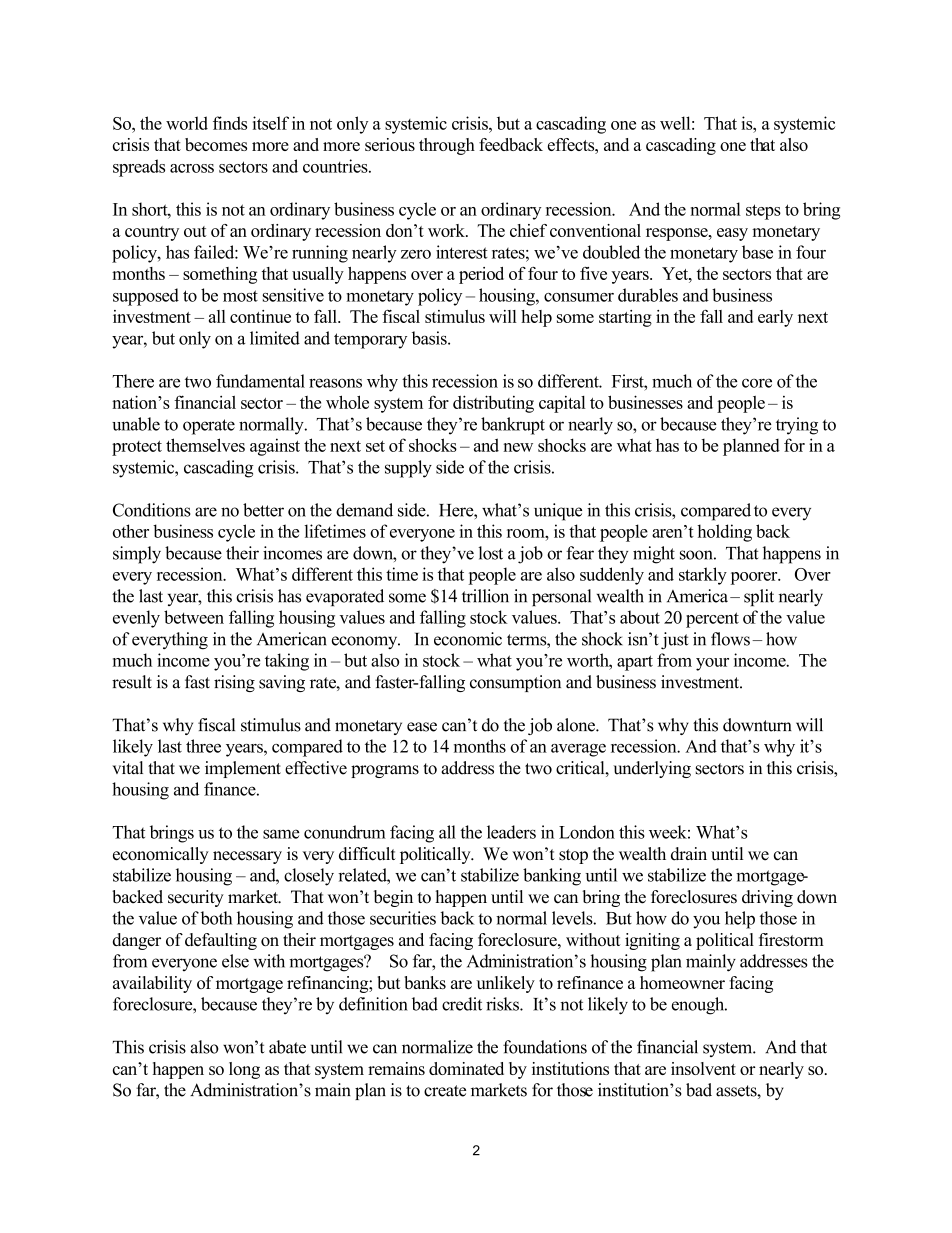 The image size is (952, 1233). What do you see at coordinates (216, 144) in the image?
I see `becomes` at bounding box center [216, 144].
